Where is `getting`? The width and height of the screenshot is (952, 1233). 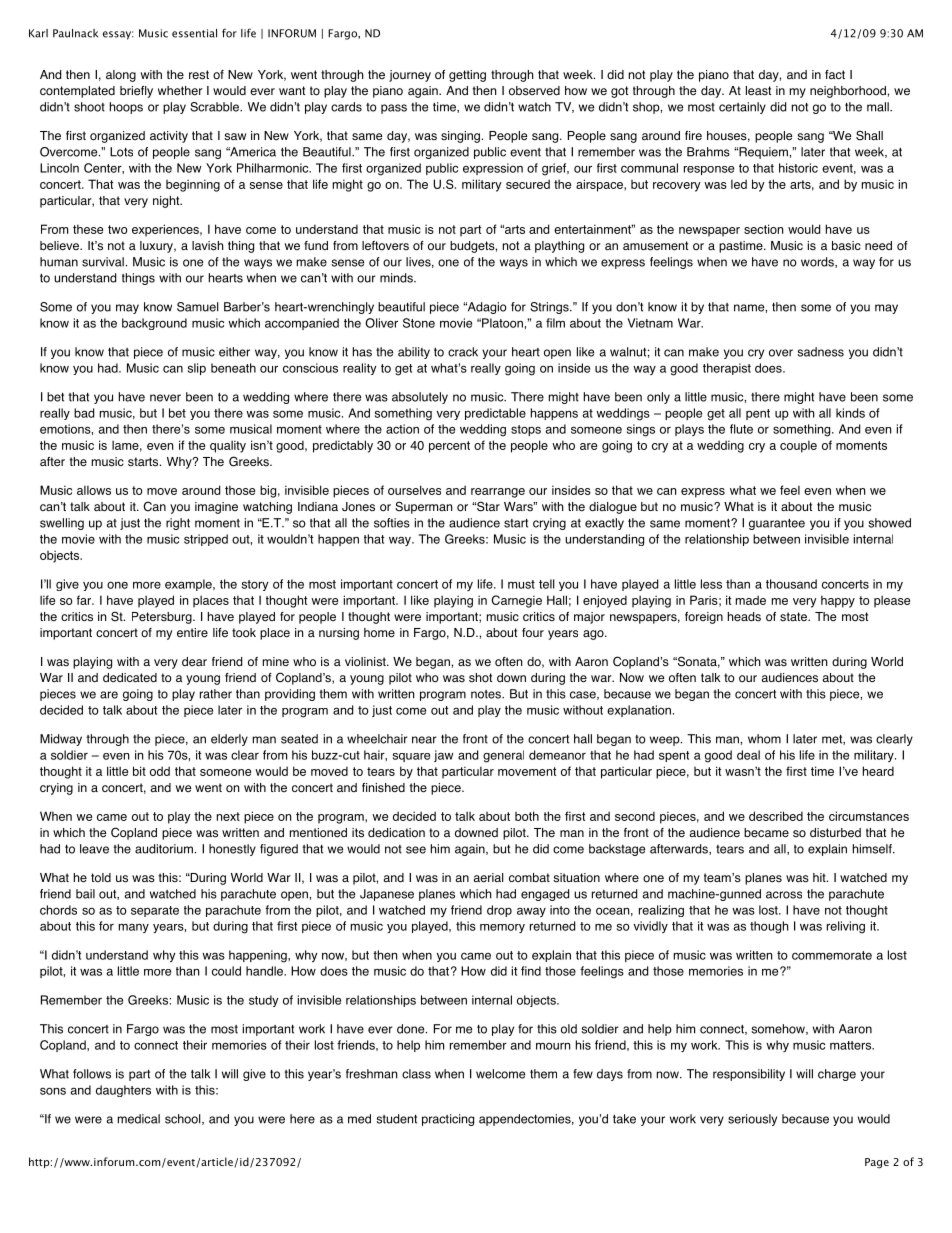 getting is located at coordinates (467, 76).
